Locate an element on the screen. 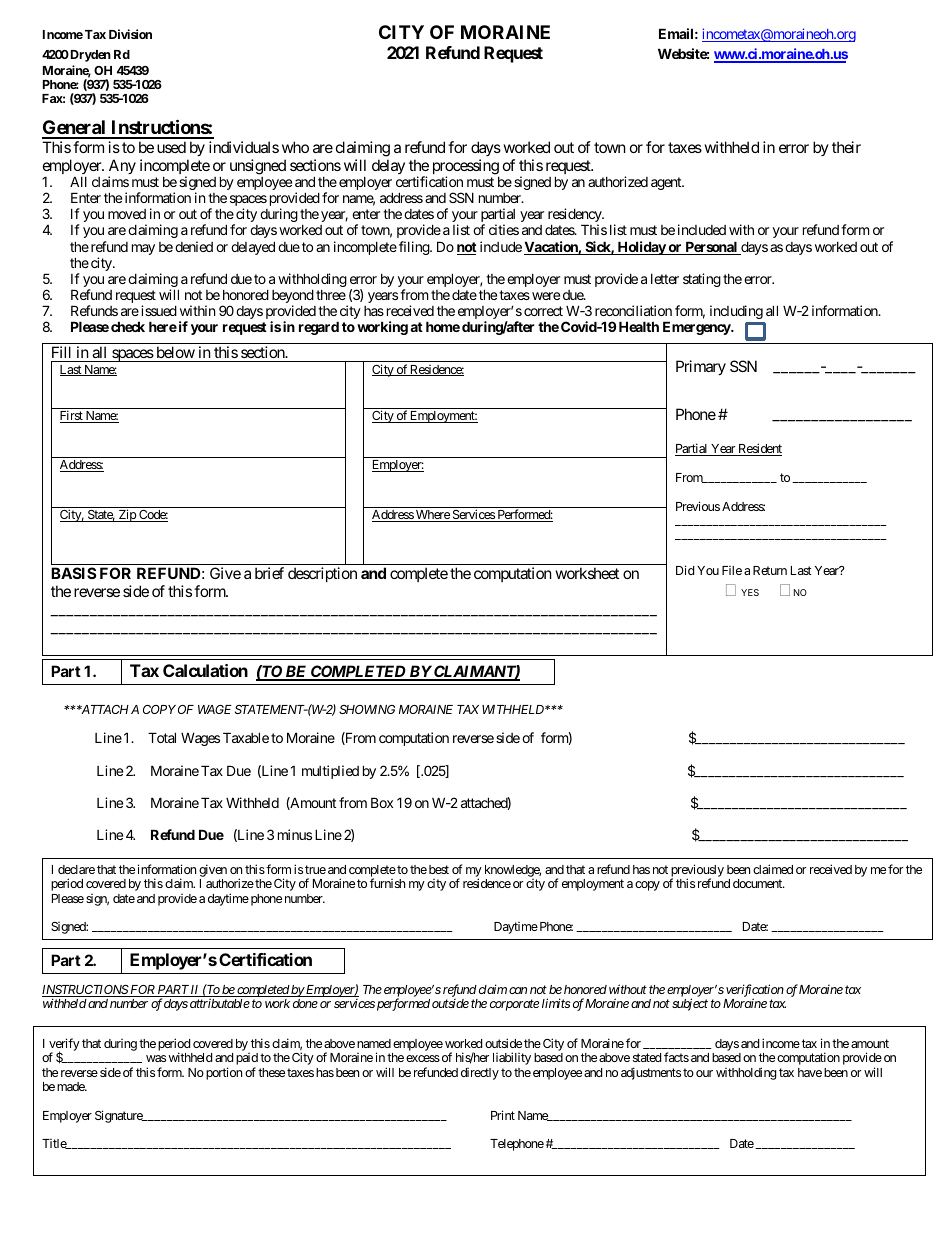  used is located at coordinates (171, 147).
